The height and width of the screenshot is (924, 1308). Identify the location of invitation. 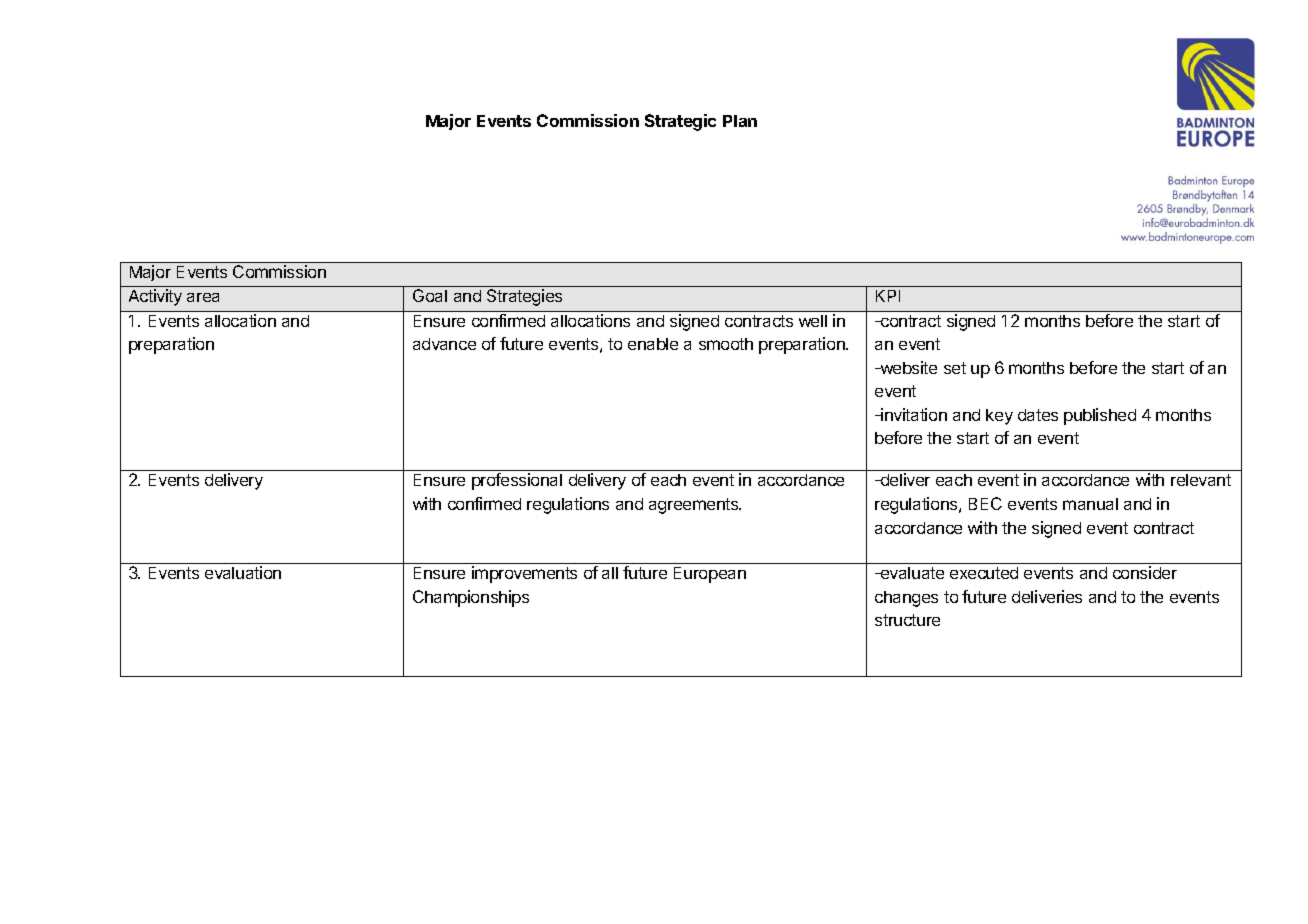
(913, 414).
